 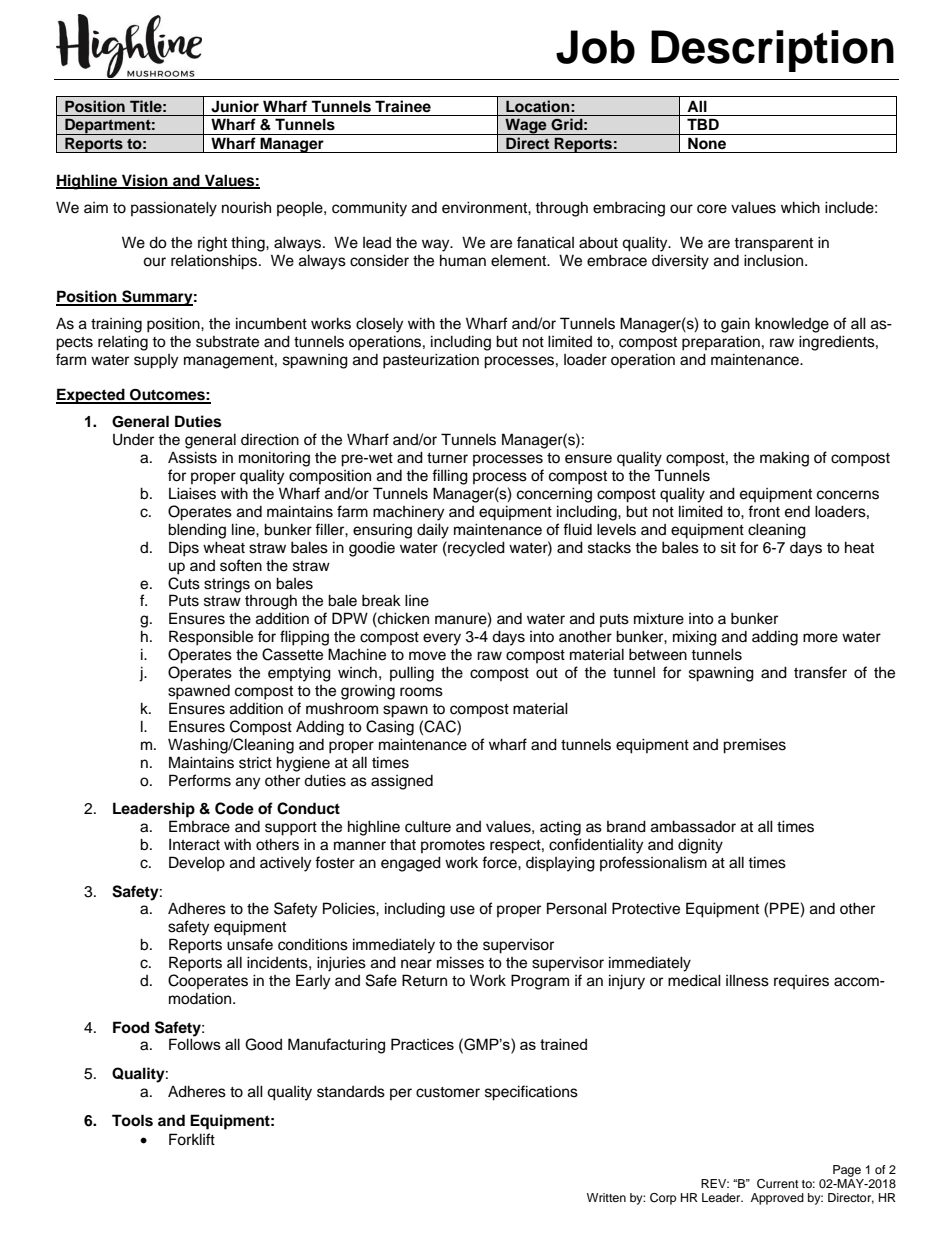 I want to click on Description, so click(x=772, y=51).
